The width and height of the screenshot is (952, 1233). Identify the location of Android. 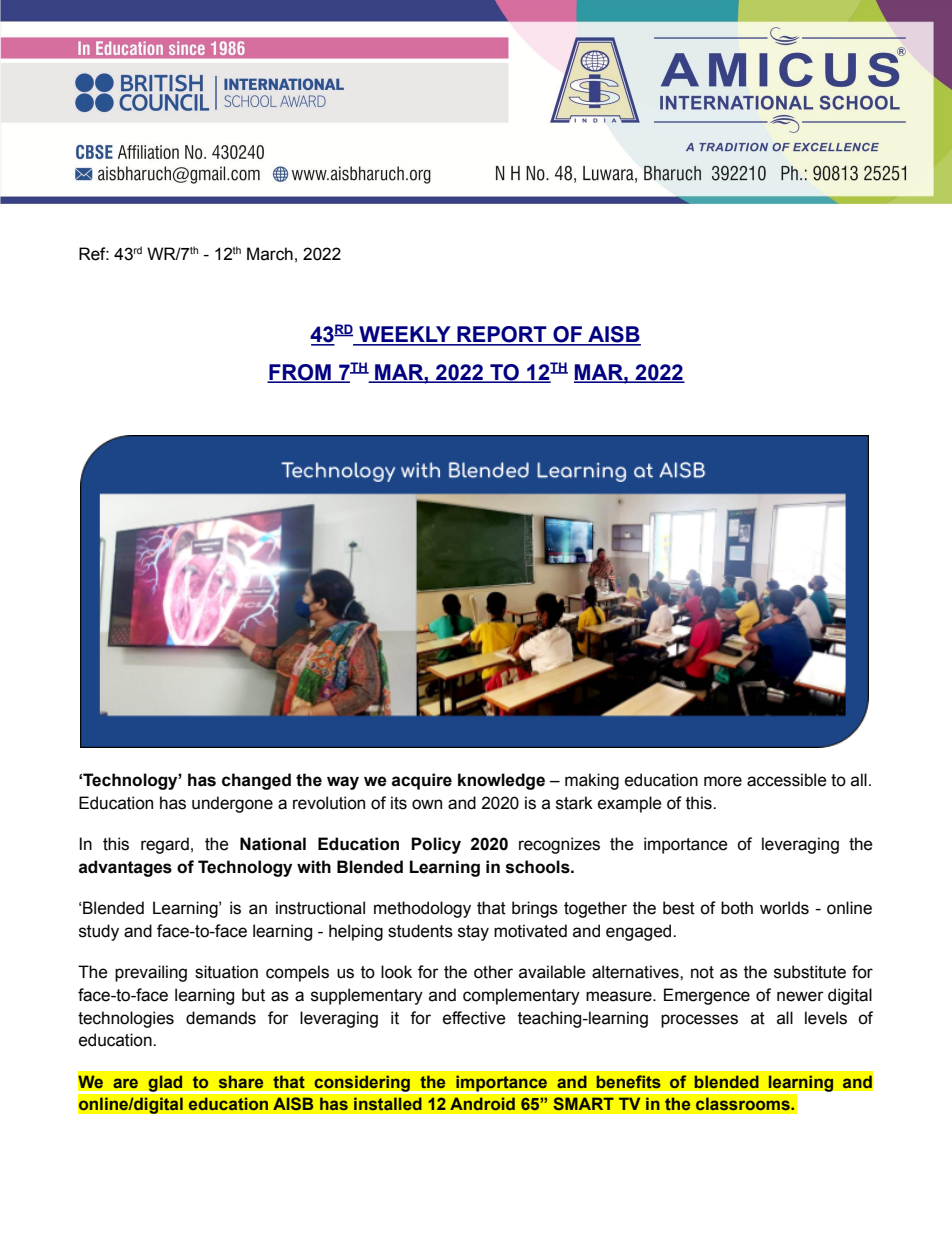
(482, 1104).
